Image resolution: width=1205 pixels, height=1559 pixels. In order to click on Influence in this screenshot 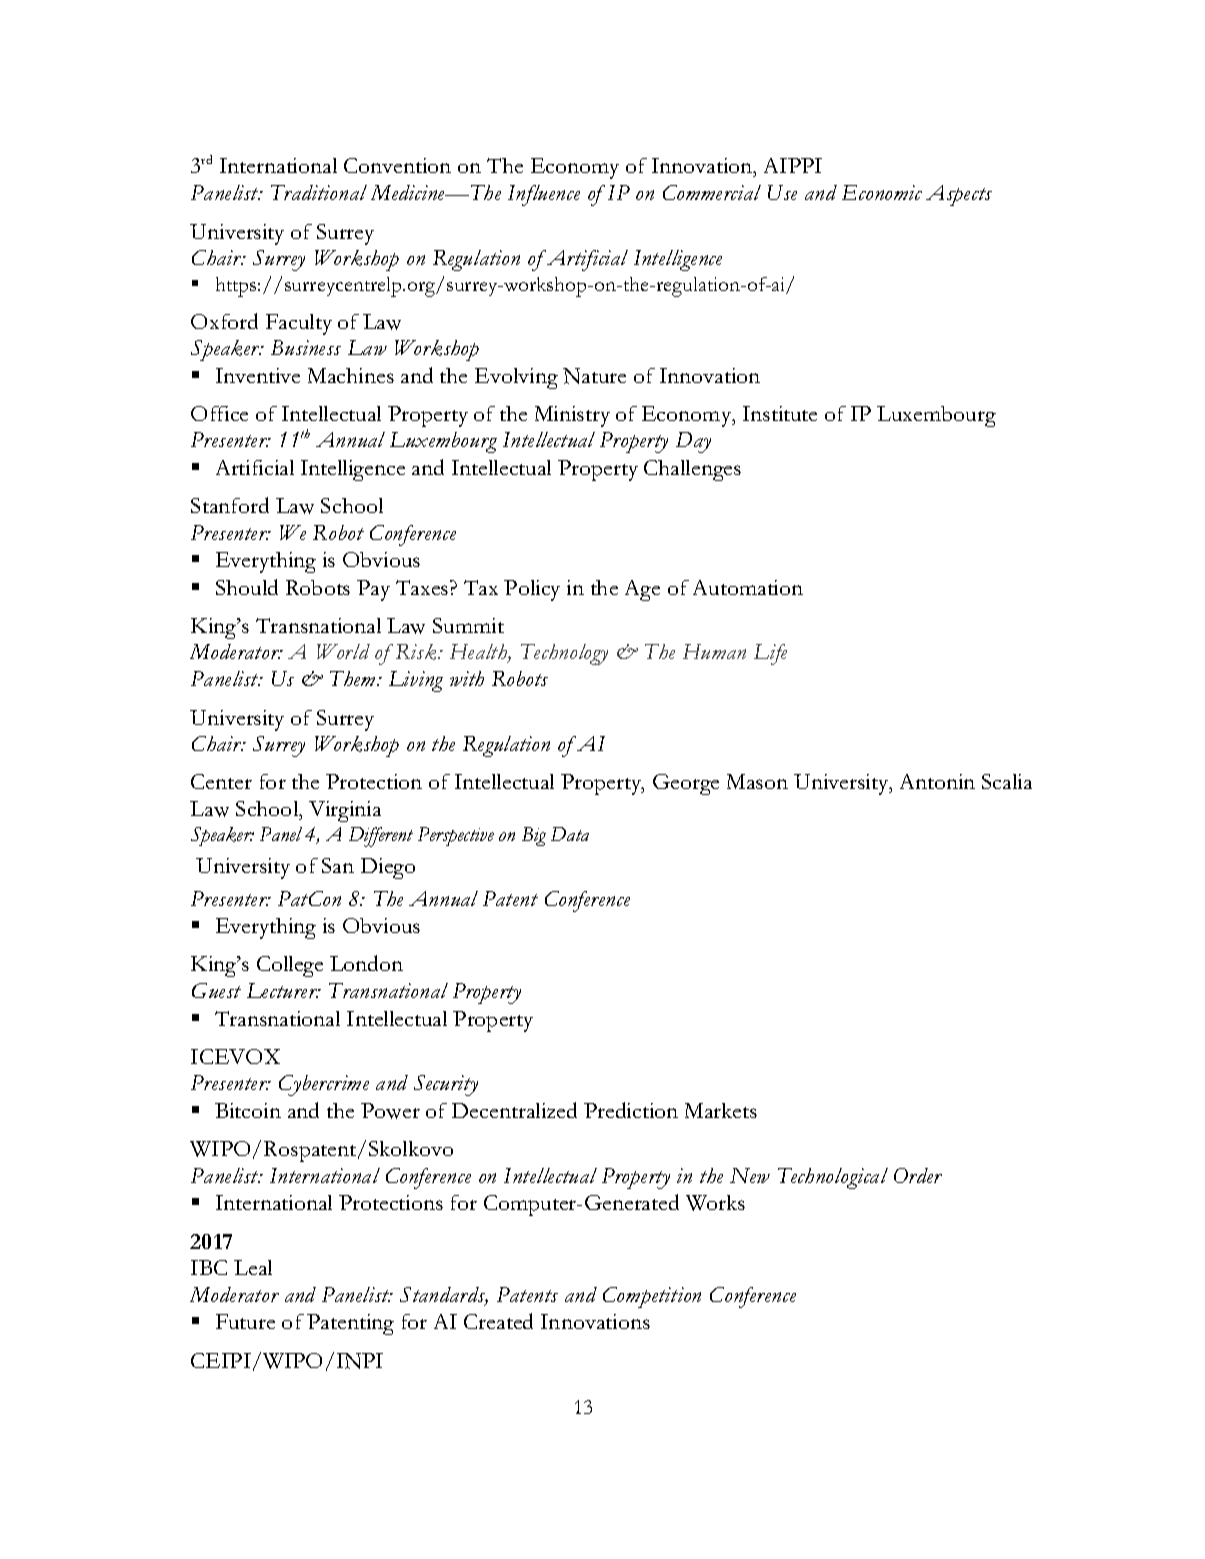, I will do `click(544, 195)`.
